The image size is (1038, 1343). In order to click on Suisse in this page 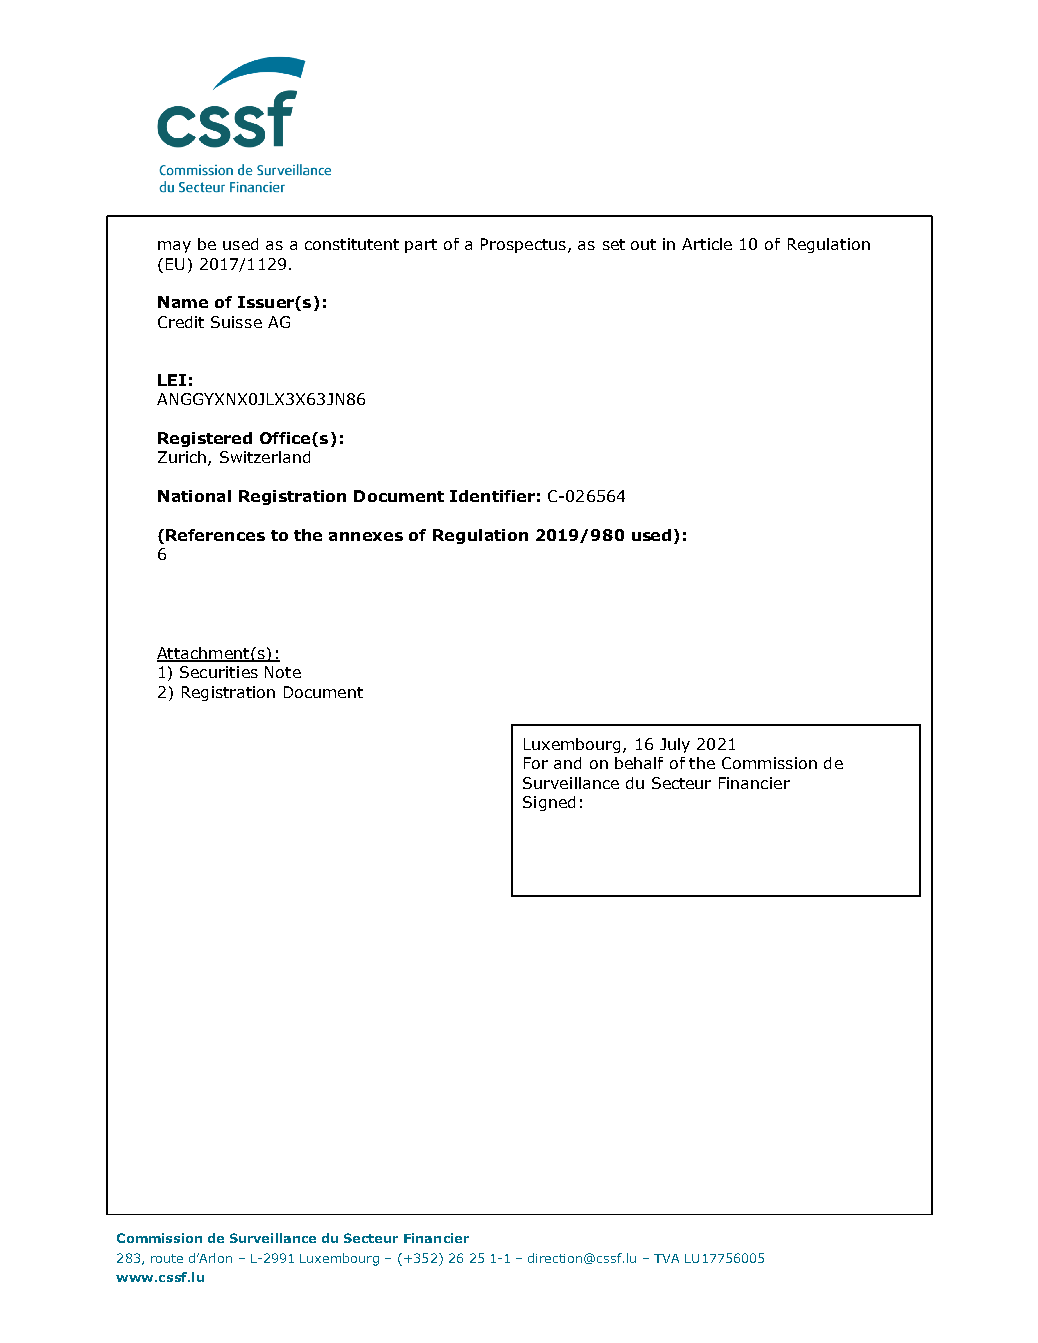, I will do `click(236, 322)`.
